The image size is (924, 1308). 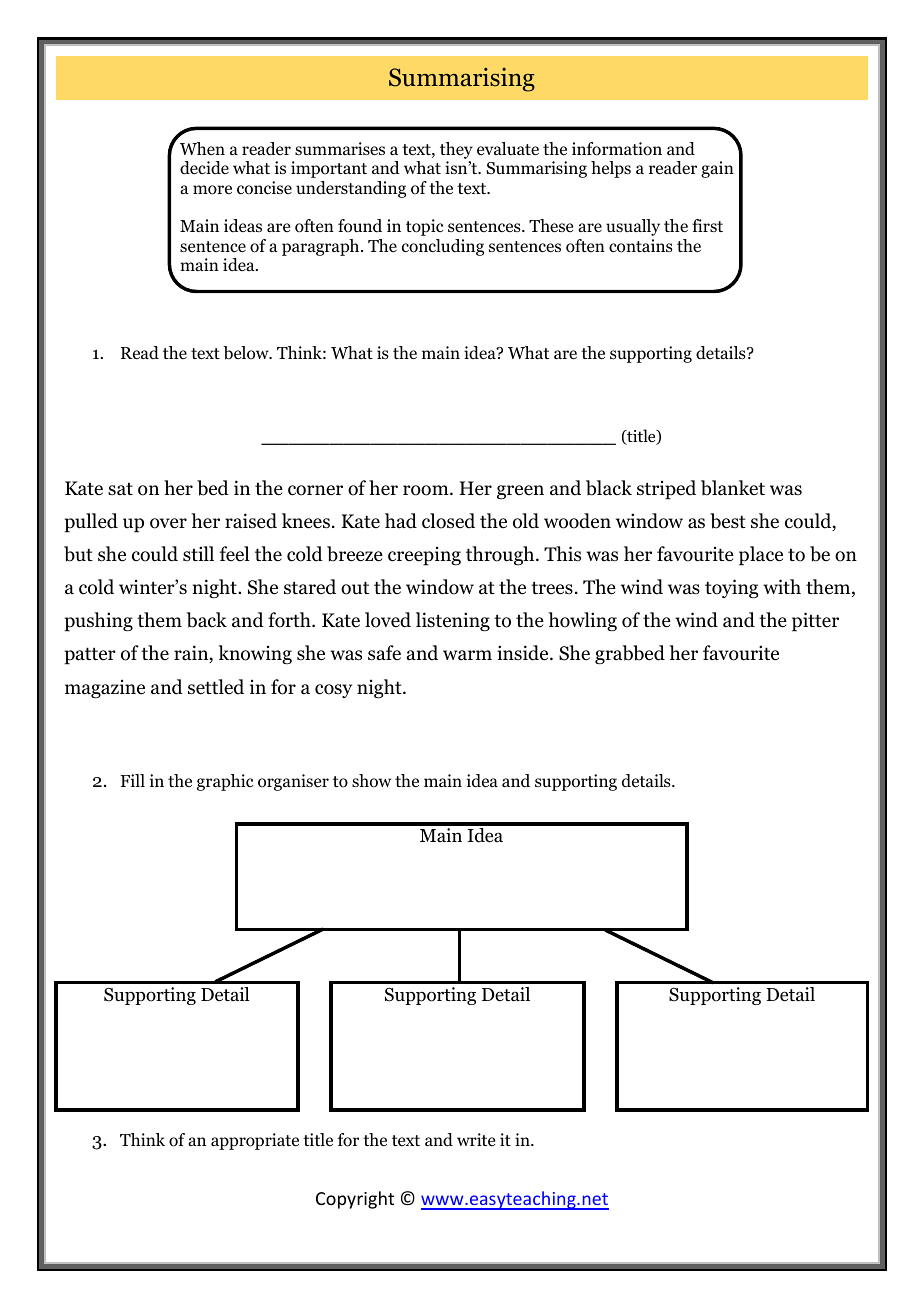 What do you see at coordinates (216, 687) in the document?
I see `settled` at bounding box center [216, 687].
